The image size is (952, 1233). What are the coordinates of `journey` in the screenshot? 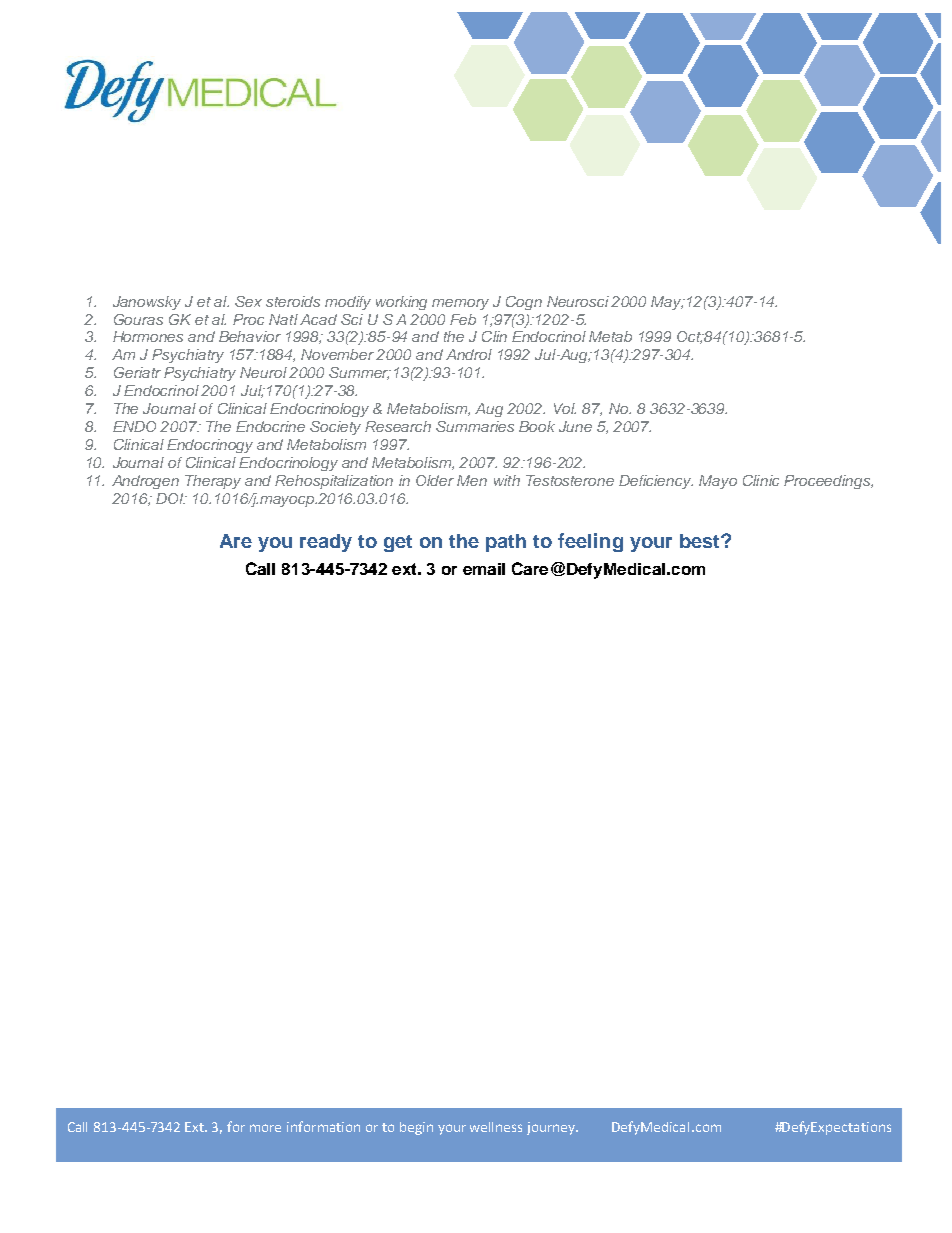 It's located at (552, 1128).
